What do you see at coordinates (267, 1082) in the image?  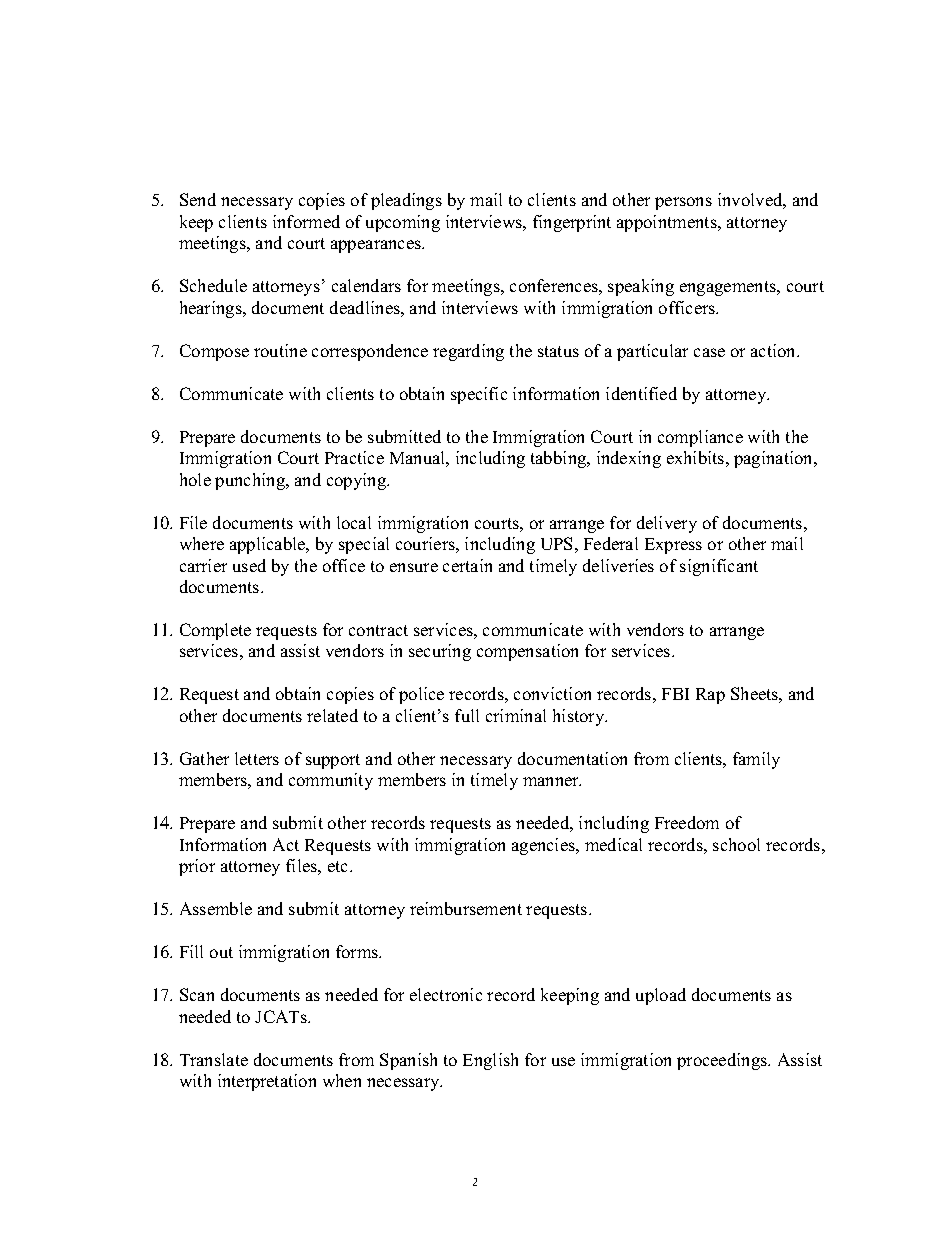 I see `interpretation` at bounding box center [267, 1082].
